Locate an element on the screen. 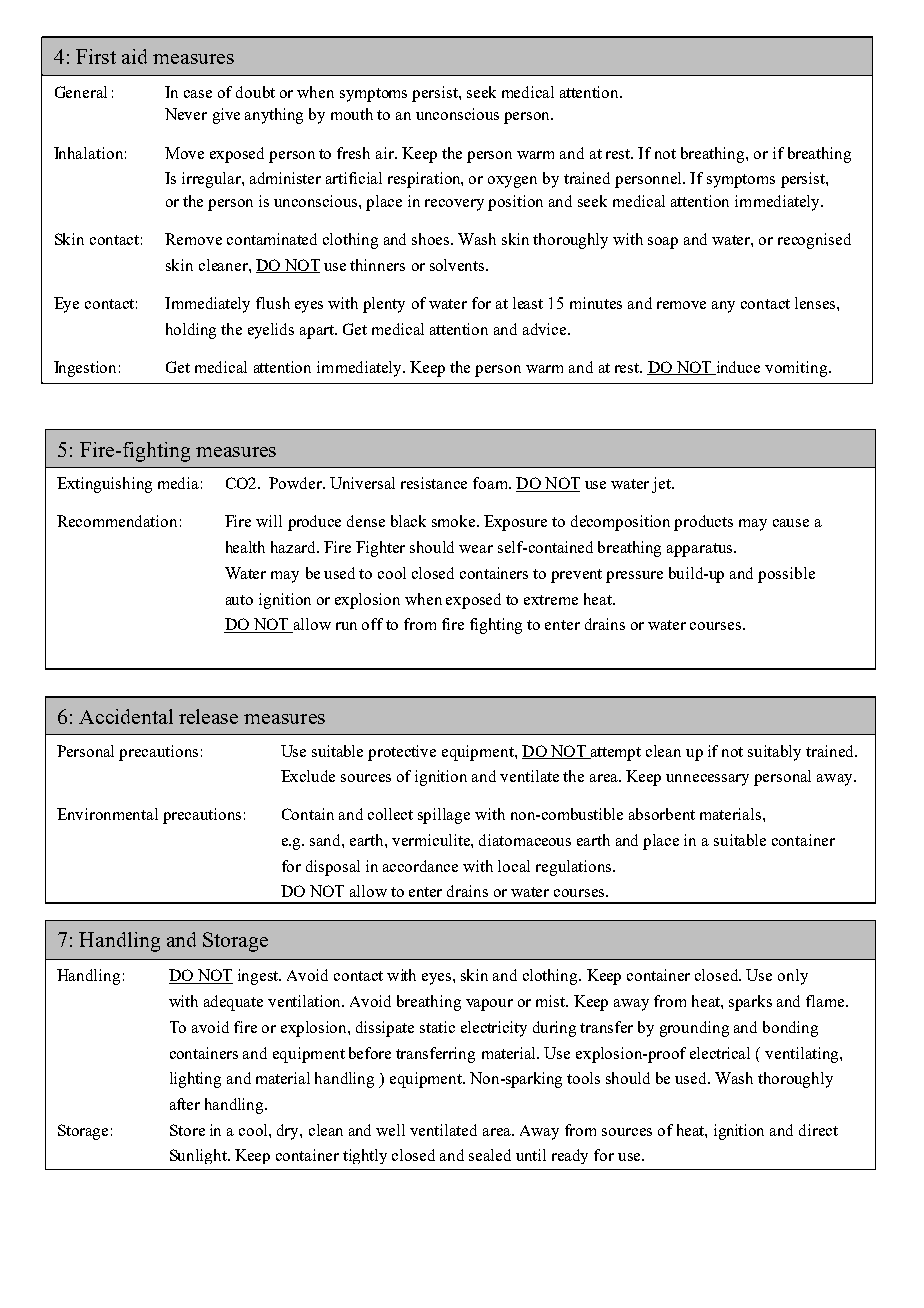  wear is located at coordinates (476, 549).
